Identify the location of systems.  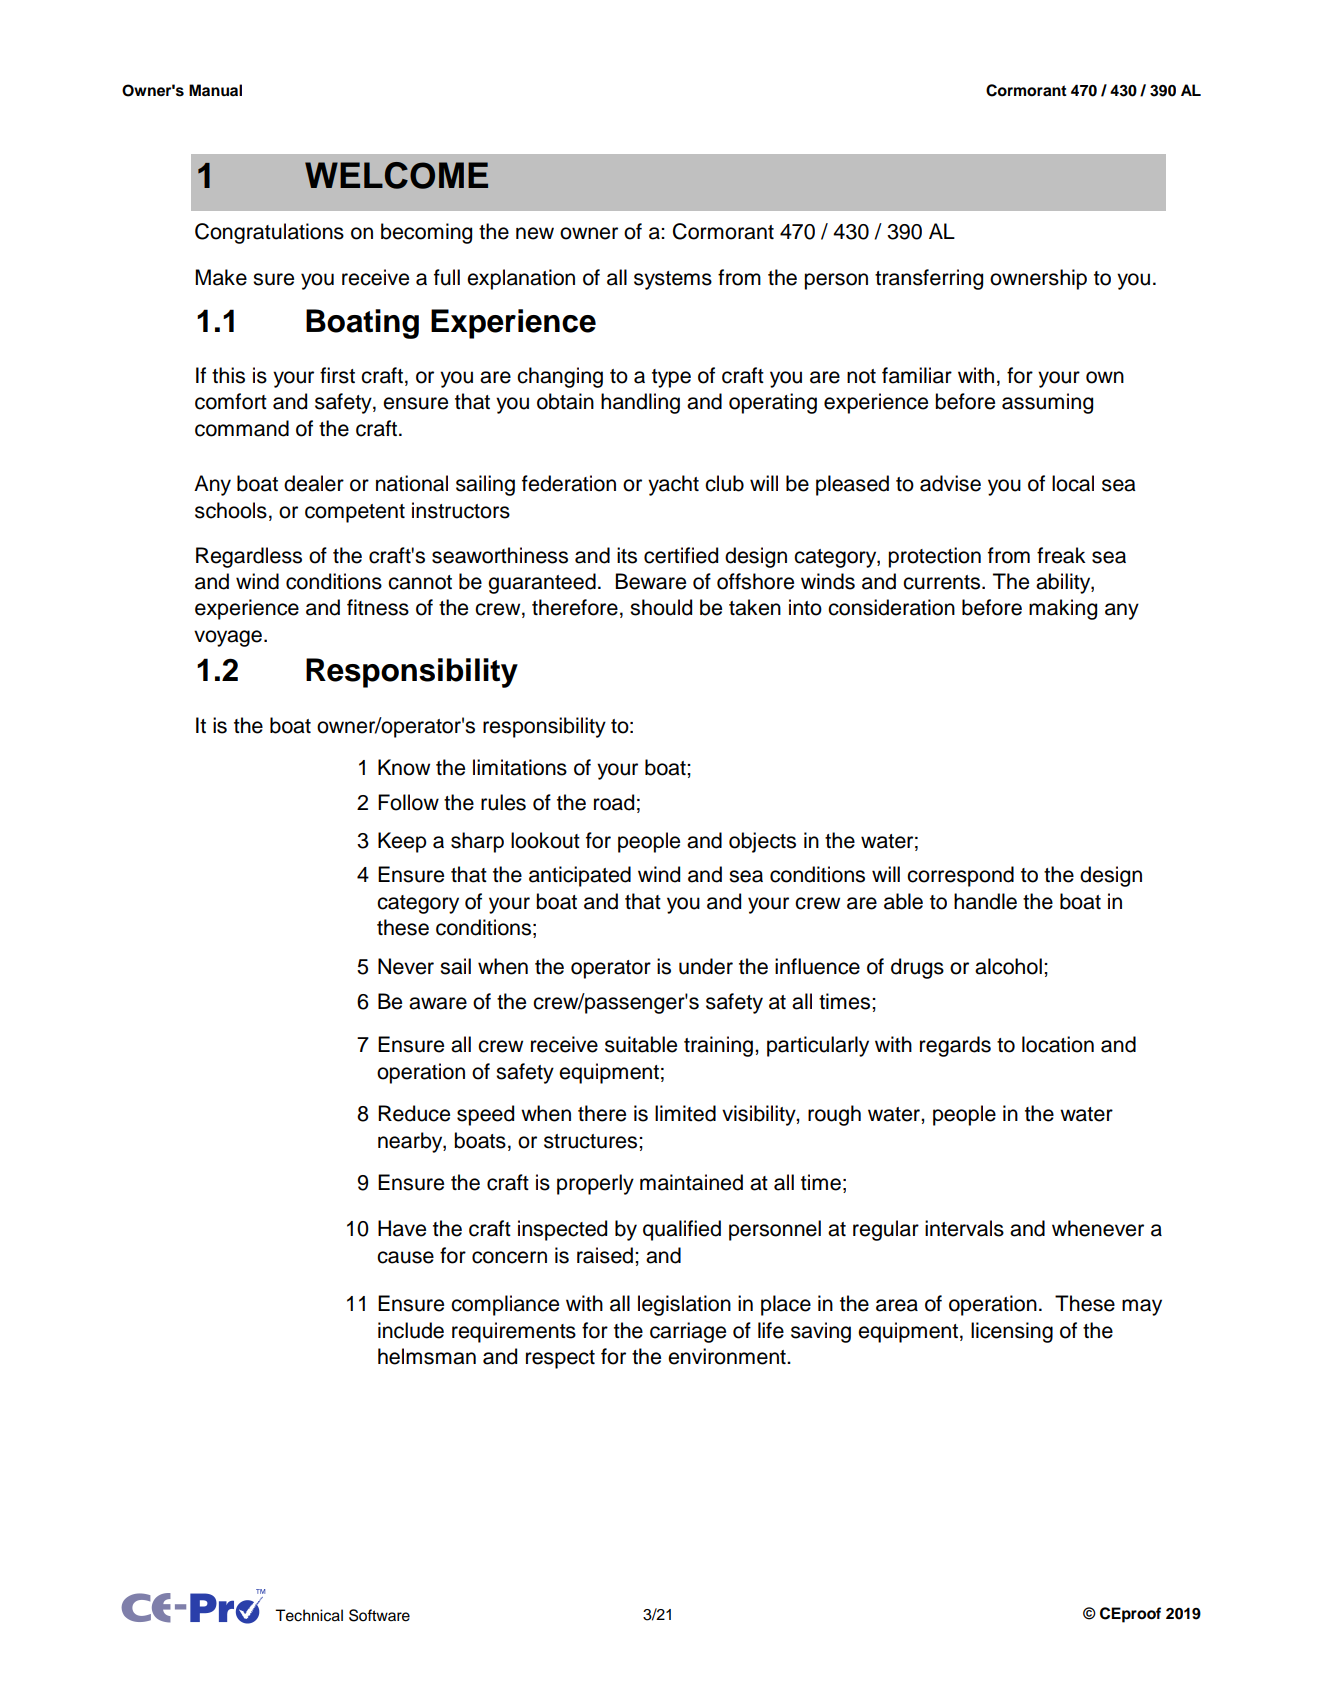
(673, 280).
